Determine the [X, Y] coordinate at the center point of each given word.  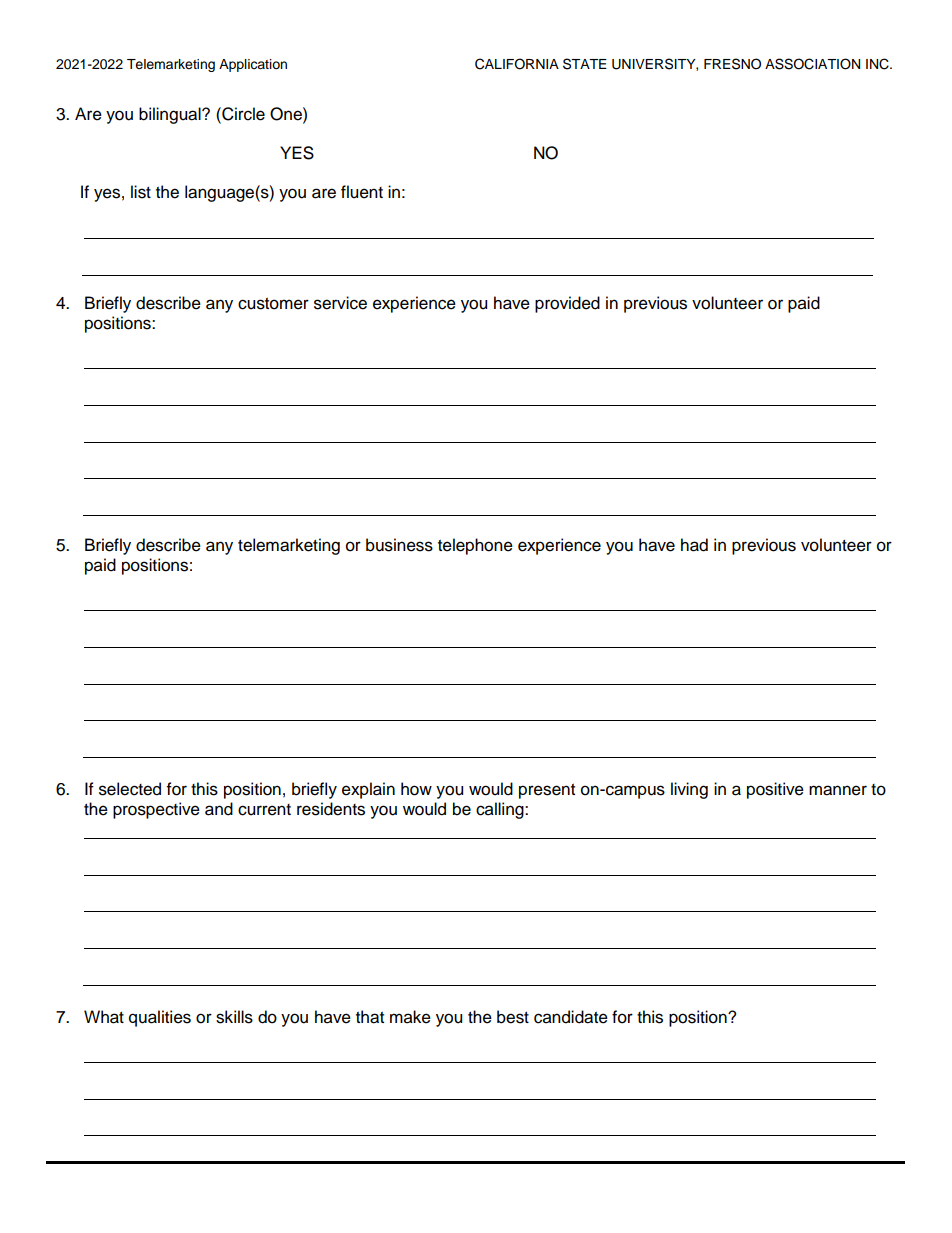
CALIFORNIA [517, 64]
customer [273, 304]
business [399, 545]
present [547, 791]
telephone [475, 546]
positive [775, 790]
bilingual [171, 115]
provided [567, 304]
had [694, 545]
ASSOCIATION [812, 64]
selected [130, 789]
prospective [156, 810]
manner [838, 790]
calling [501, 810]
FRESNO [732, 64]
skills [234, 1017]
